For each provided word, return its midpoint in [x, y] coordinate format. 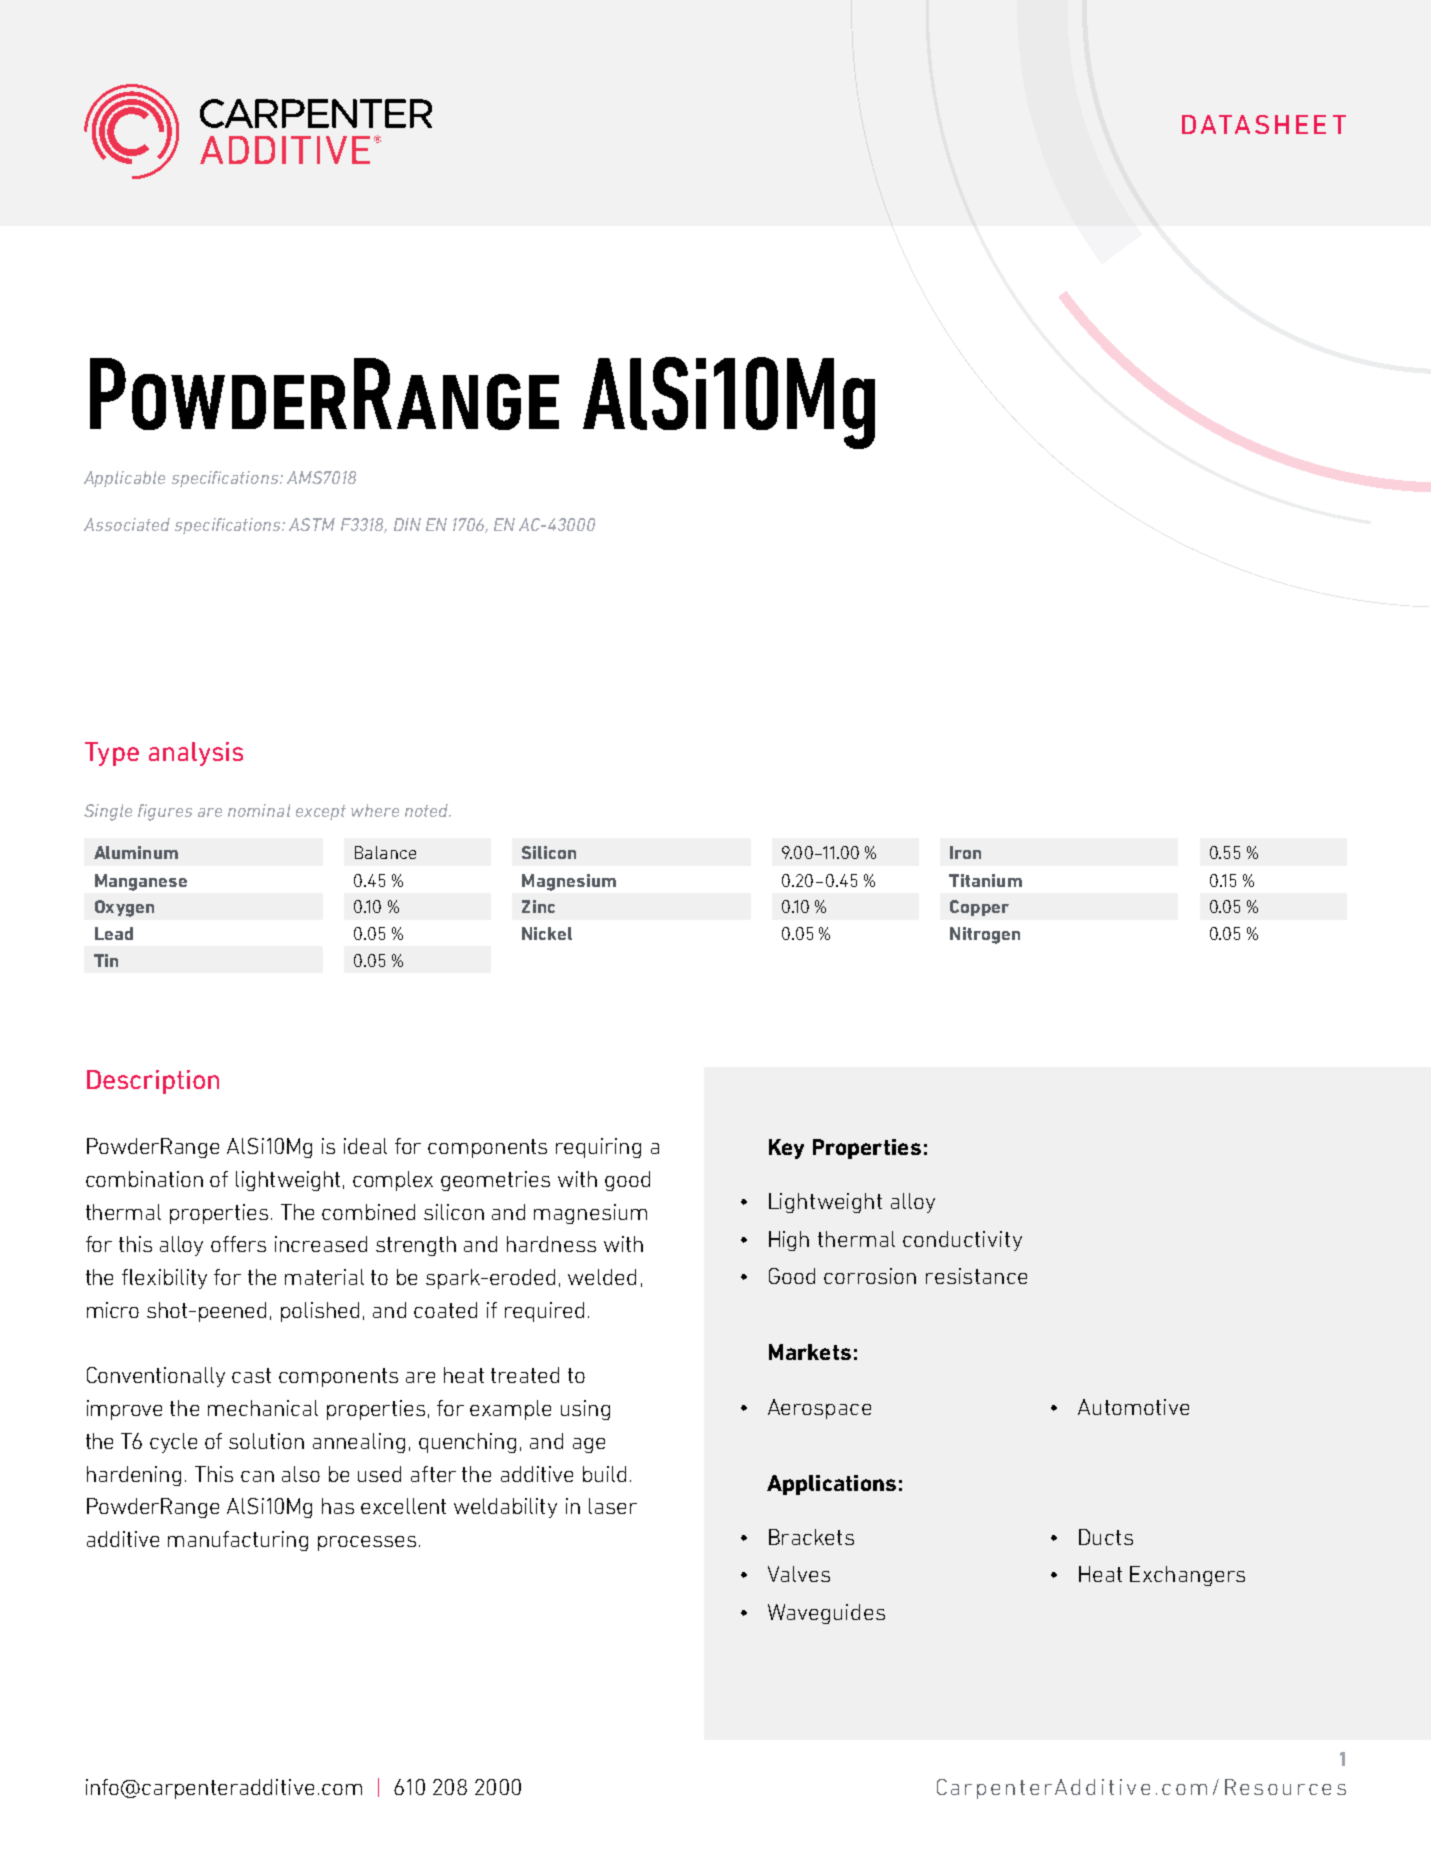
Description [153, 1082]
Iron [965, 852]
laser [613, 1506]
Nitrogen [985, 935]
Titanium [985, 880]
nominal [259, 810]
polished [320, 1312]
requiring [598, 1148]
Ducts [1106, 1537]
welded [602, 1277]
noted [428, 810]
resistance [976, 1276]
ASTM [312, 524]
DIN [407, 524]
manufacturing [238, 1541]
